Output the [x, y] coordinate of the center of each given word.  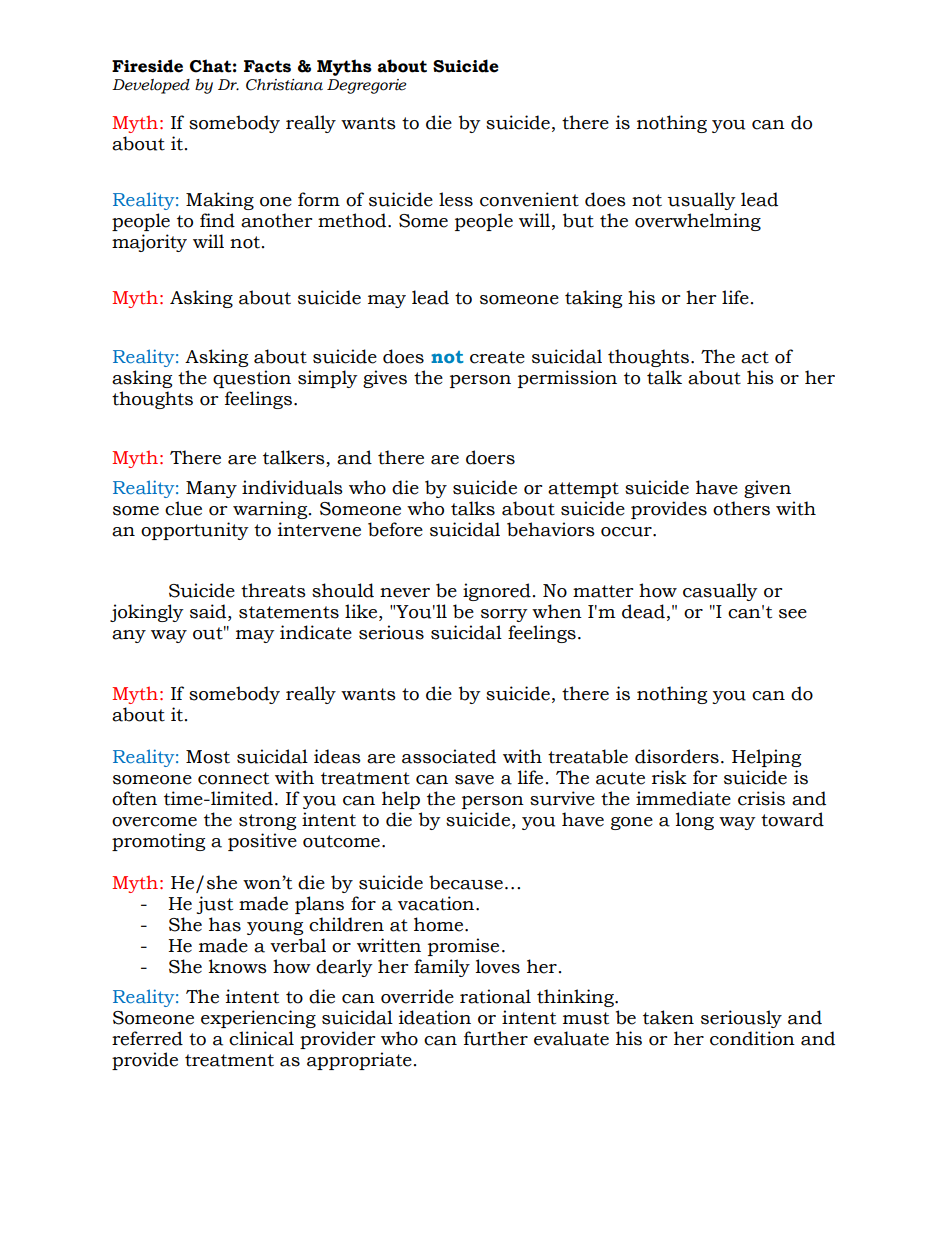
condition [752, 1038]
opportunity [195, 531]
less [456, 199]
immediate [683, 798]
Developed [151, 86]
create [497, 357]
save [474, 780]
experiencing [258, 1019]
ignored [497, 592]
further [496, 1038]
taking [593, 299]
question [252, 379]
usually [701, 201]
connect [233, 778]
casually [720, 592]
